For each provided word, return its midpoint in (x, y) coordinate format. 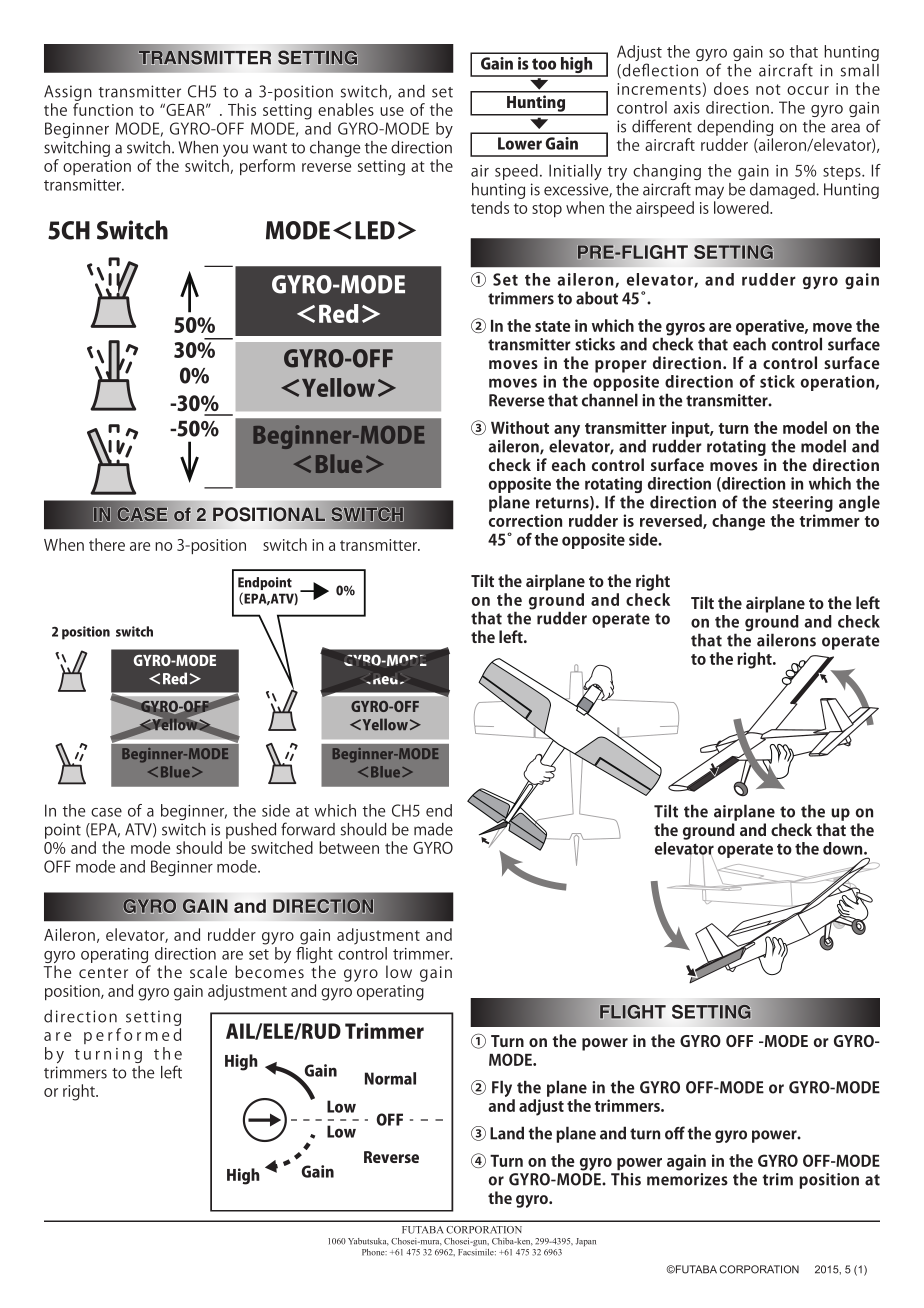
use (392, 111)
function (103, 109)
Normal (390, 1078)
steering (802, 504)
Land (507, 1133)
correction (525, 520)
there (107, 544)
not (768, 89)
